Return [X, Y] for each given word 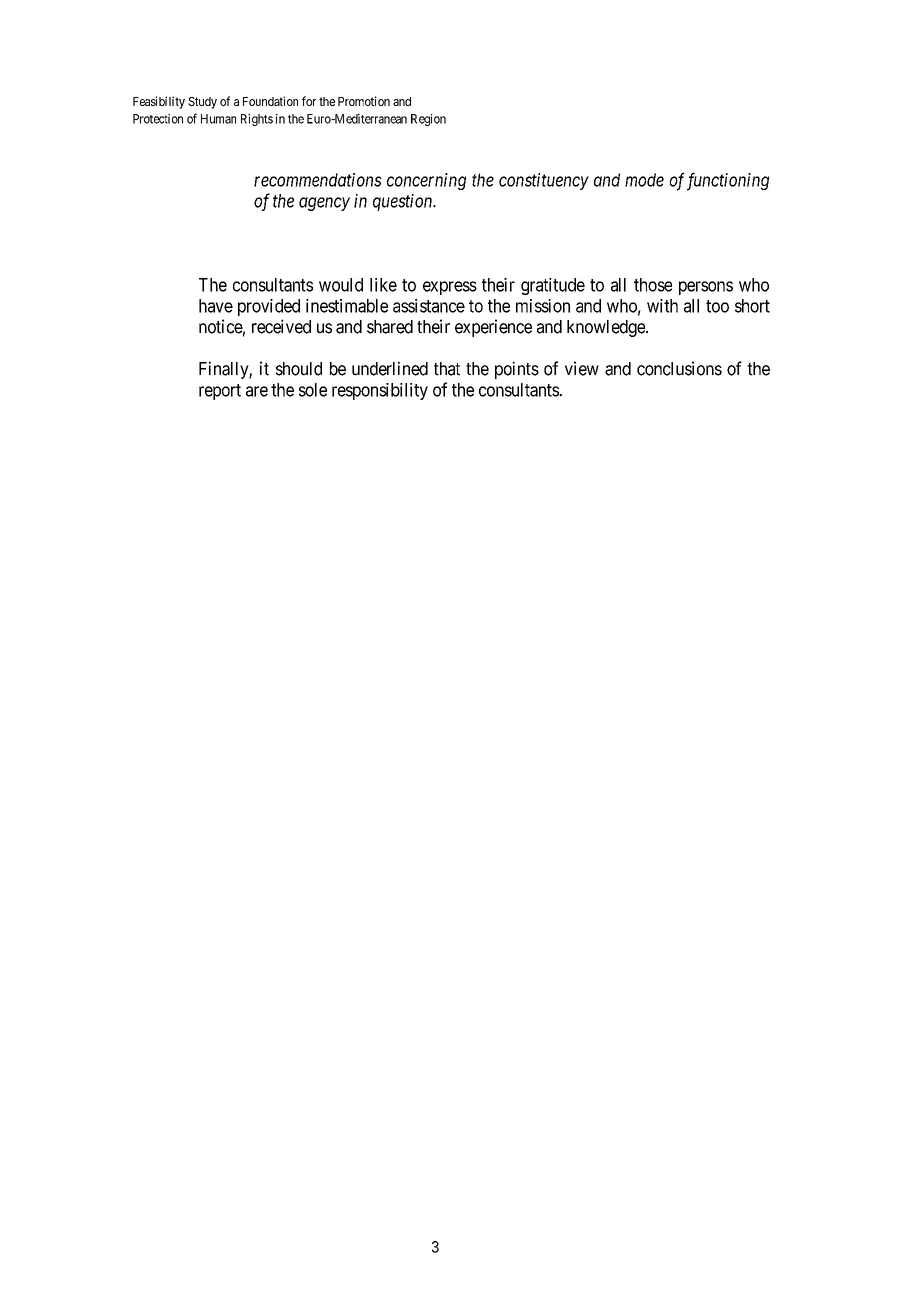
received [281, 326]
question [404, 202]
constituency [544, 181]
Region [428, 120]
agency [324, 204]
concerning [426, 181]
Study [202, 103]
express [450, 288]
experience [493, 328]
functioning [728, 181]
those [653, 285]
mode [644, 180]
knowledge [607, 328]
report [220, 392]
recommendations [318, 180]
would [341, 285]
